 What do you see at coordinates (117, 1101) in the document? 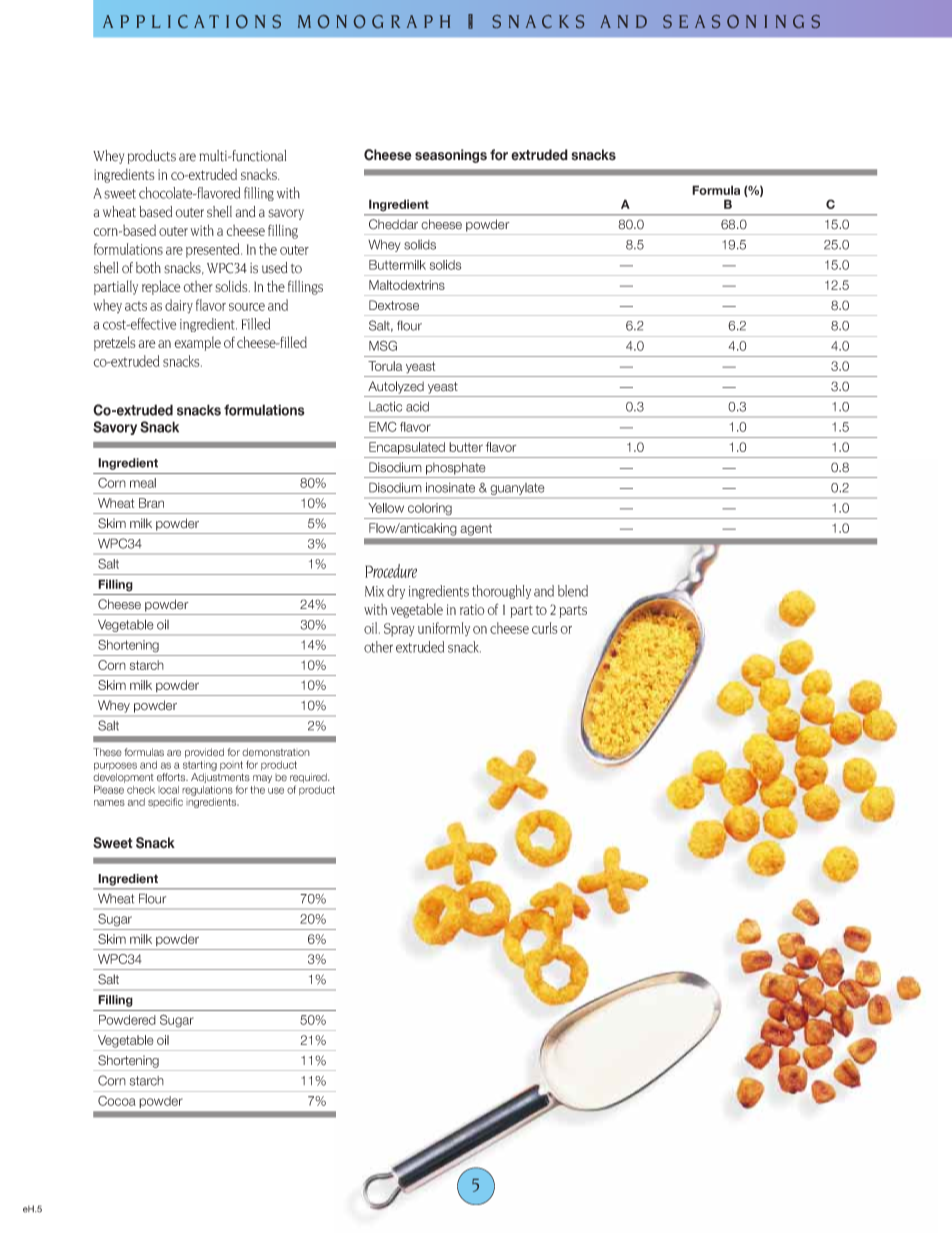
I see `Cocoa` at bounding box center [117, 1101].
